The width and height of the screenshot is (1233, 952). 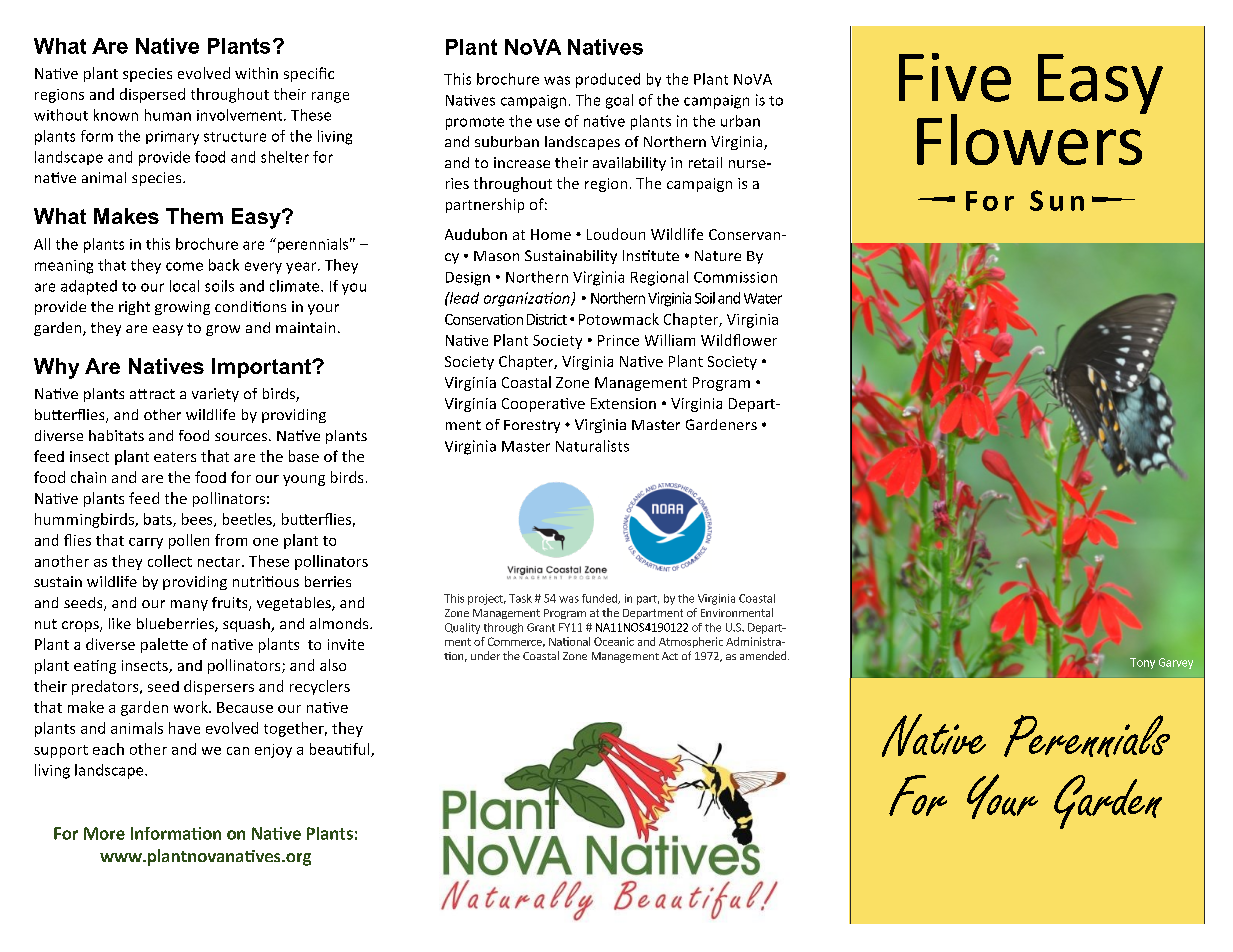 I want to click on Naturalists, so click(x=592, y=446).
